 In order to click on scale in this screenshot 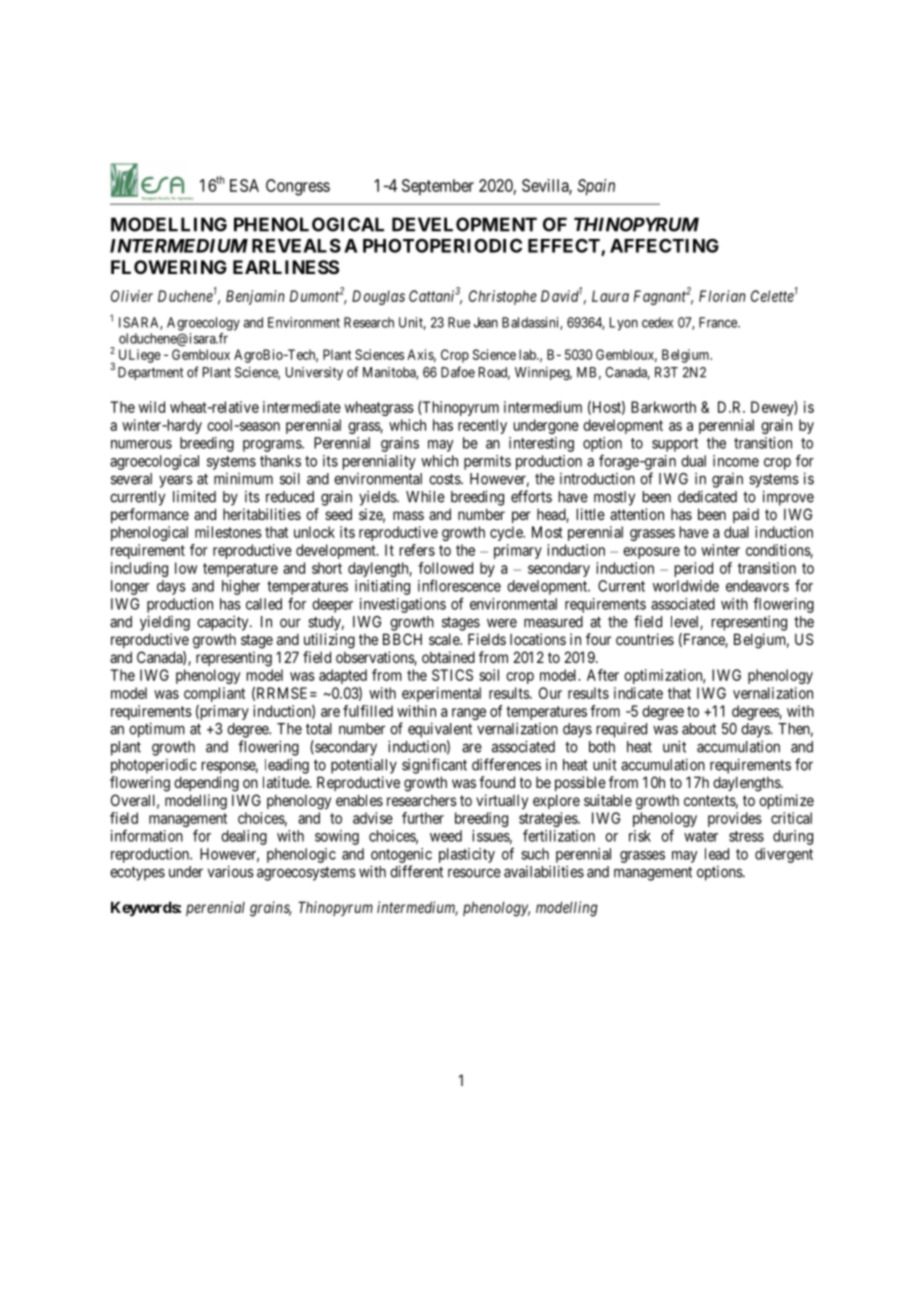, I will do `click(445, 639)`.
